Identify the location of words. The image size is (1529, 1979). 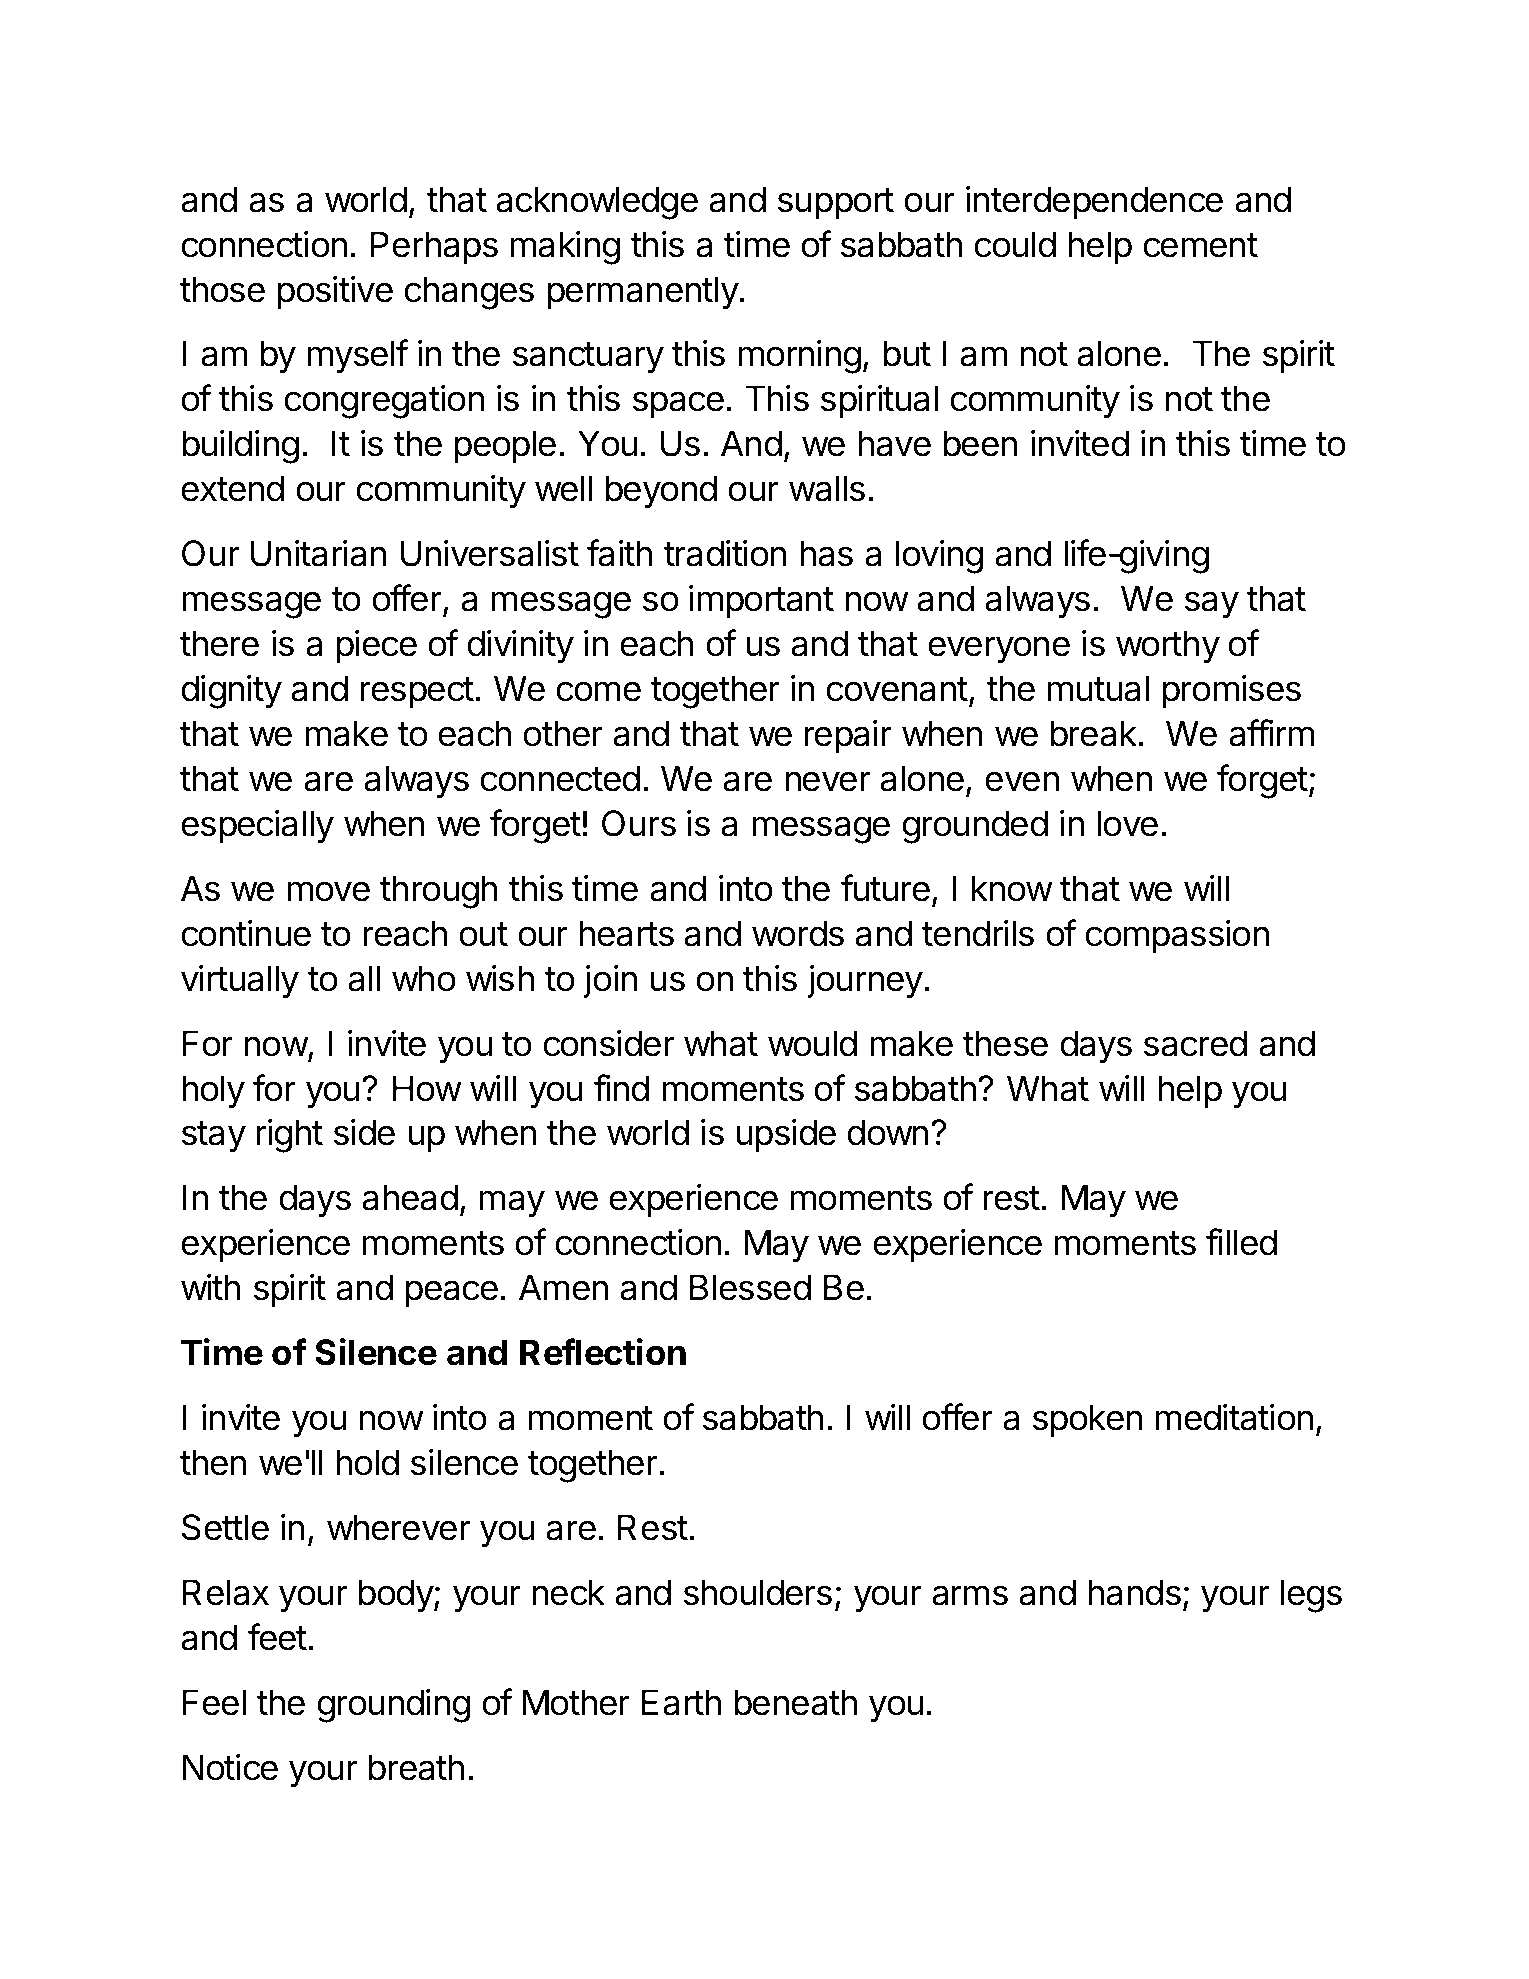
(798, 933).
